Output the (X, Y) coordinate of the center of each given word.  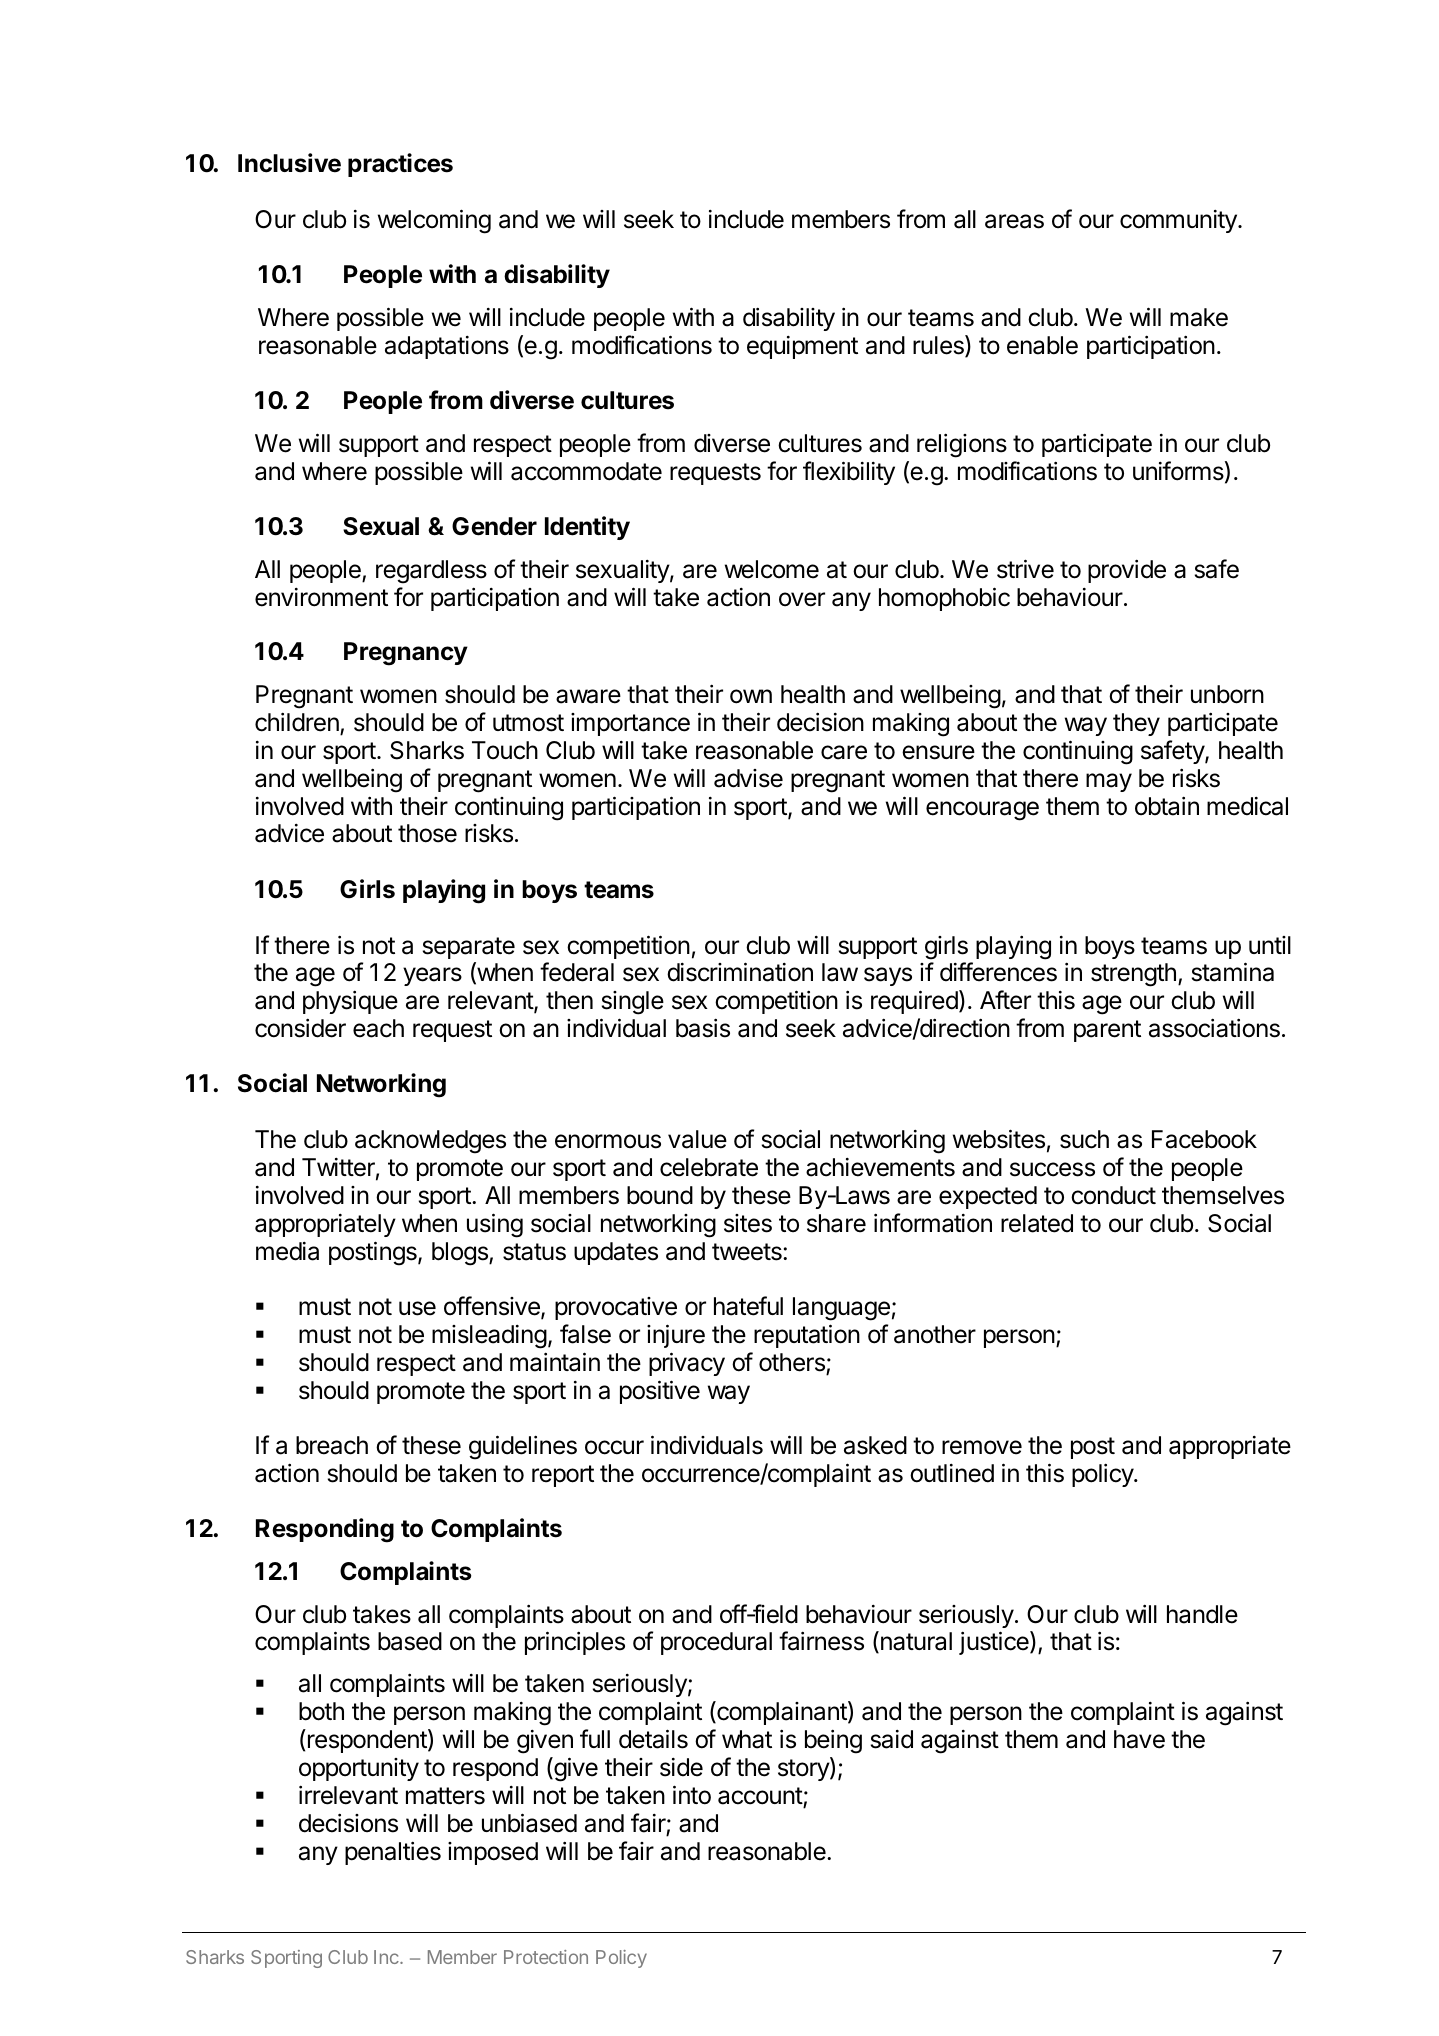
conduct (1113, 1195)
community (1179, 221)
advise (748, 778)
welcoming (434, 221)
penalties (393, 1853)
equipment (802, 347)
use (417, 1308)
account (761, 1797)
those (427, 833)
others (793, 1363)
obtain (1167, 806)
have (1139, 1739)
